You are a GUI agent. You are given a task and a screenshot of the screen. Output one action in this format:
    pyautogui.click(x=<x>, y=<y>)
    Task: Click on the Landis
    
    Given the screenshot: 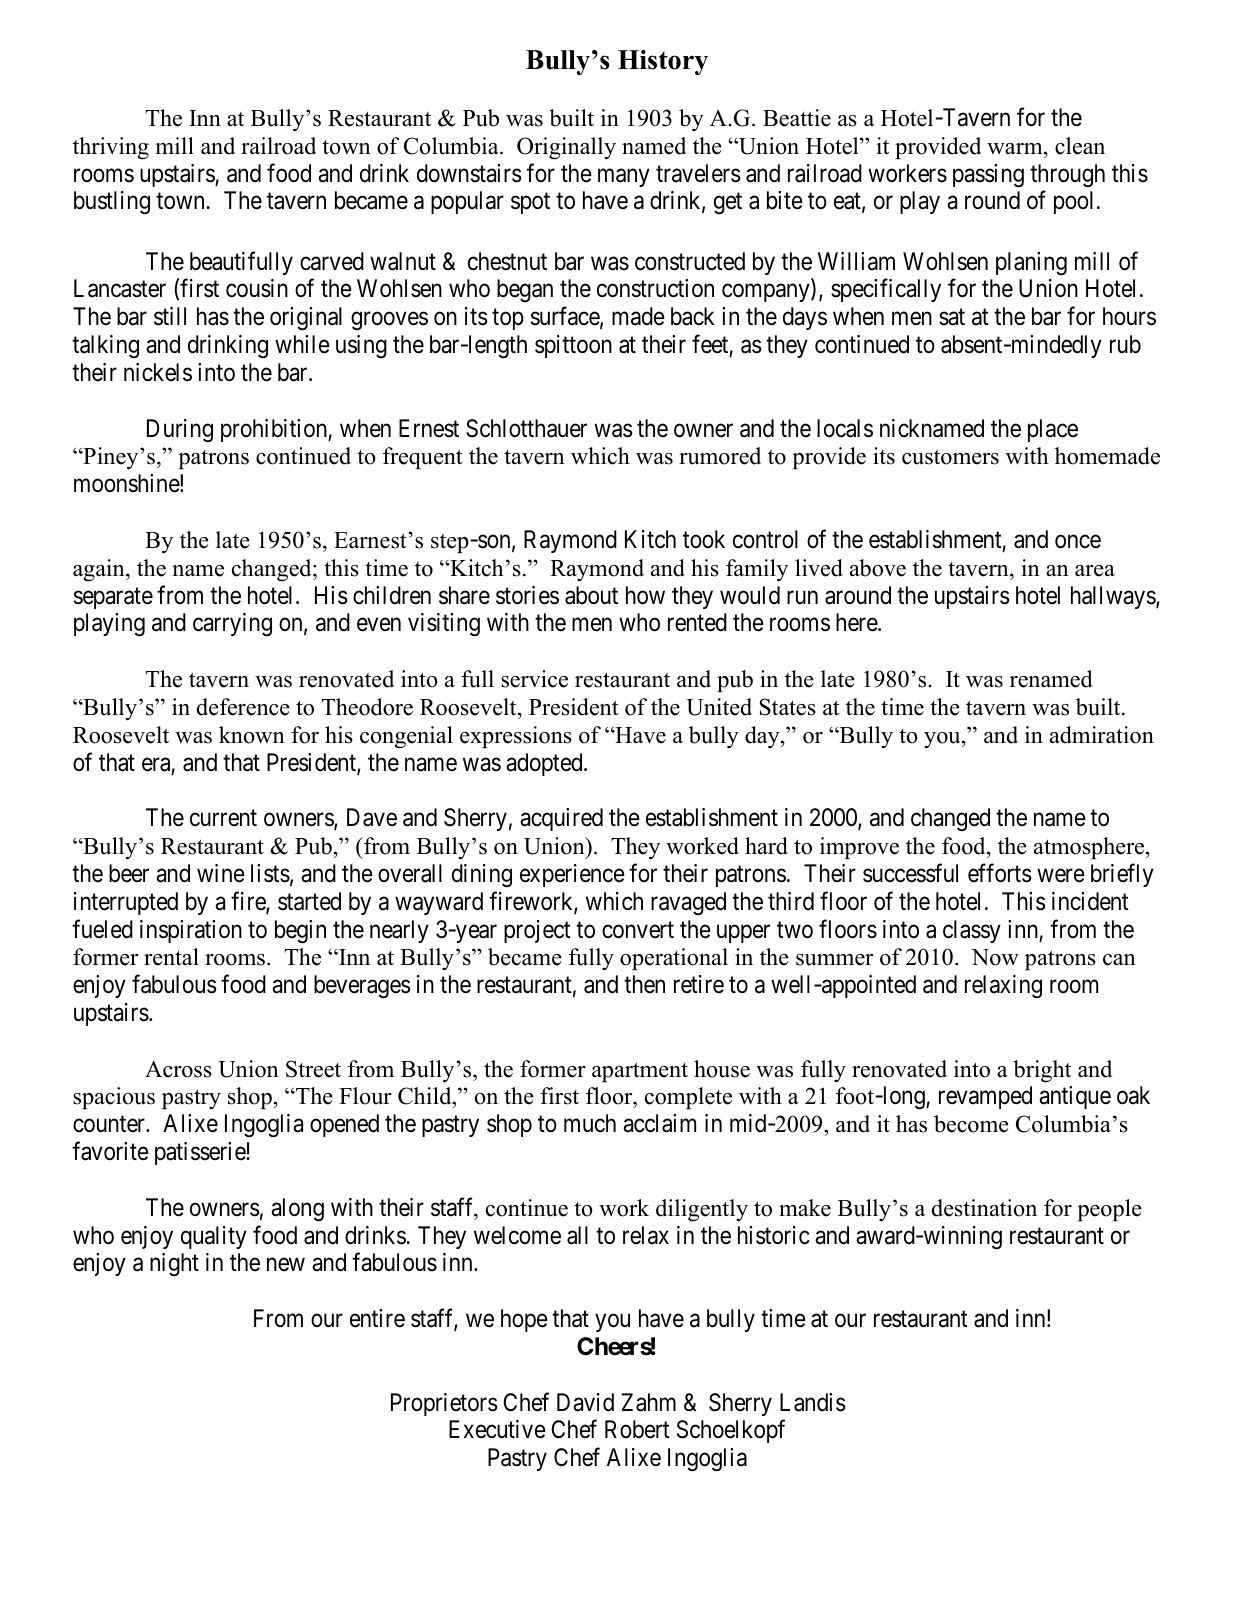 What is the action you would take?
    pyautogui.click(x=813, y=1402)
